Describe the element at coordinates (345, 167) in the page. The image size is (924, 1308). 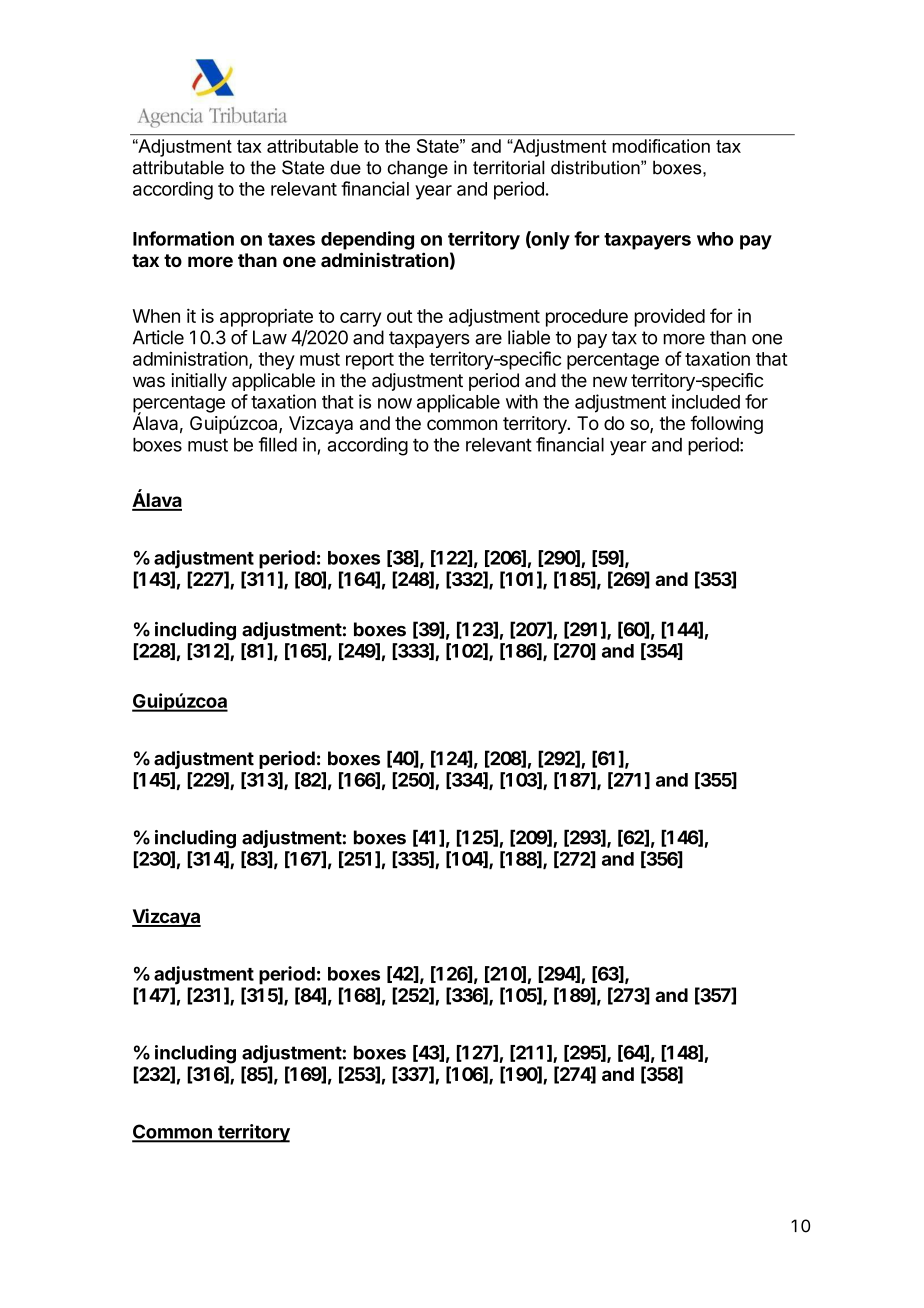
I see `due` at that location.
